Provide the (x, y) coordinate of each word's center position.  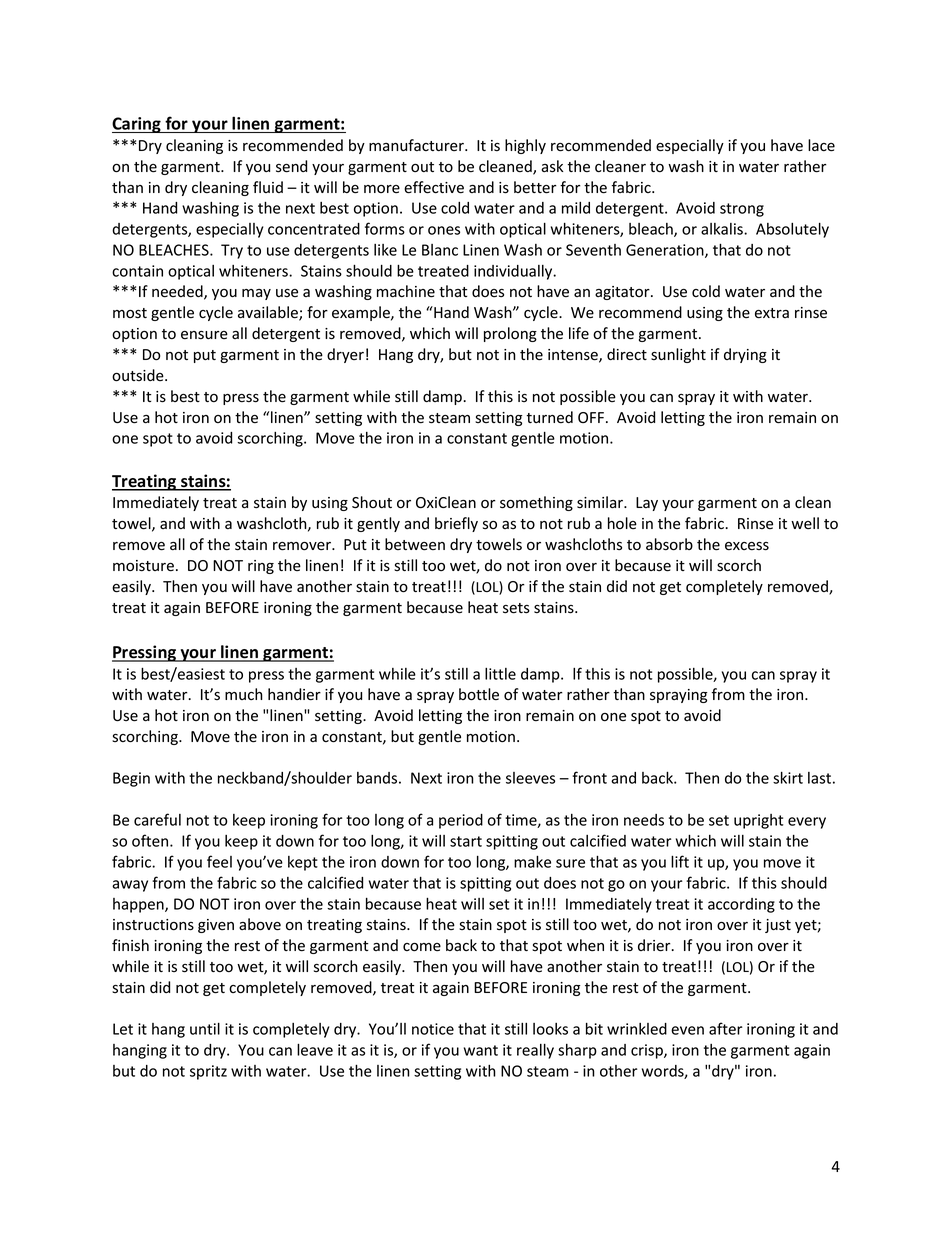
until (205, 1028)
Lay (647, 504)
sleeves (530, 778)
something (536, 503)
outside (139, 375)
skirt (788, 777)
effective (434, 187)
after (726, 1028)
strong (742, 210)
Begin (131, 779)
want (481, 1050)
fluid (268, 187)
